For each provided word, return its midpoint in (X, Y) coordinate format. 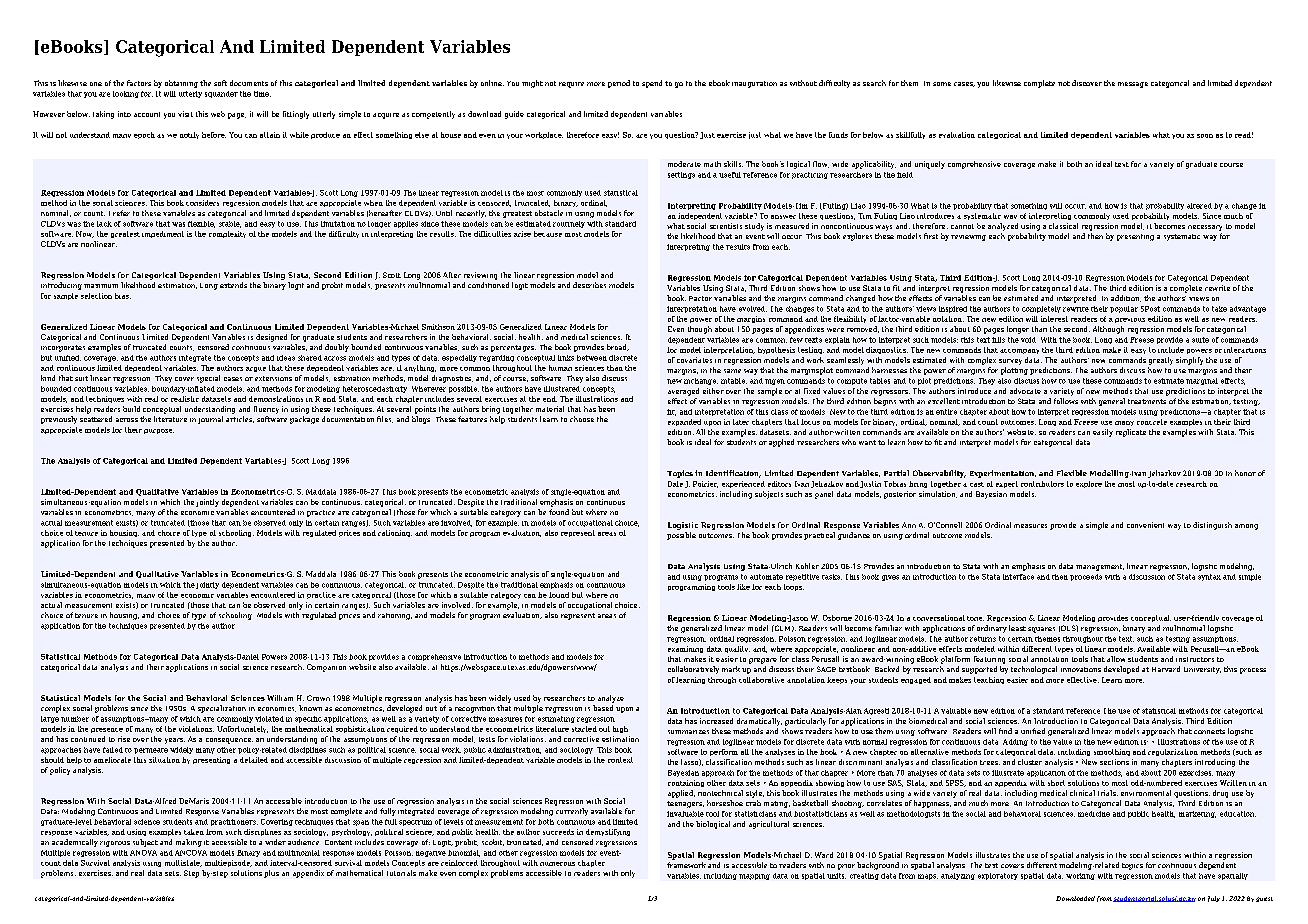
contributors (1042, 484)
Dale (675, 484)
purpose (159, 431)
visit (185, 114)
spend (652, 84)
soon (1205, 136)
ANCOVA (191, 853)
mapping (754, 877)
